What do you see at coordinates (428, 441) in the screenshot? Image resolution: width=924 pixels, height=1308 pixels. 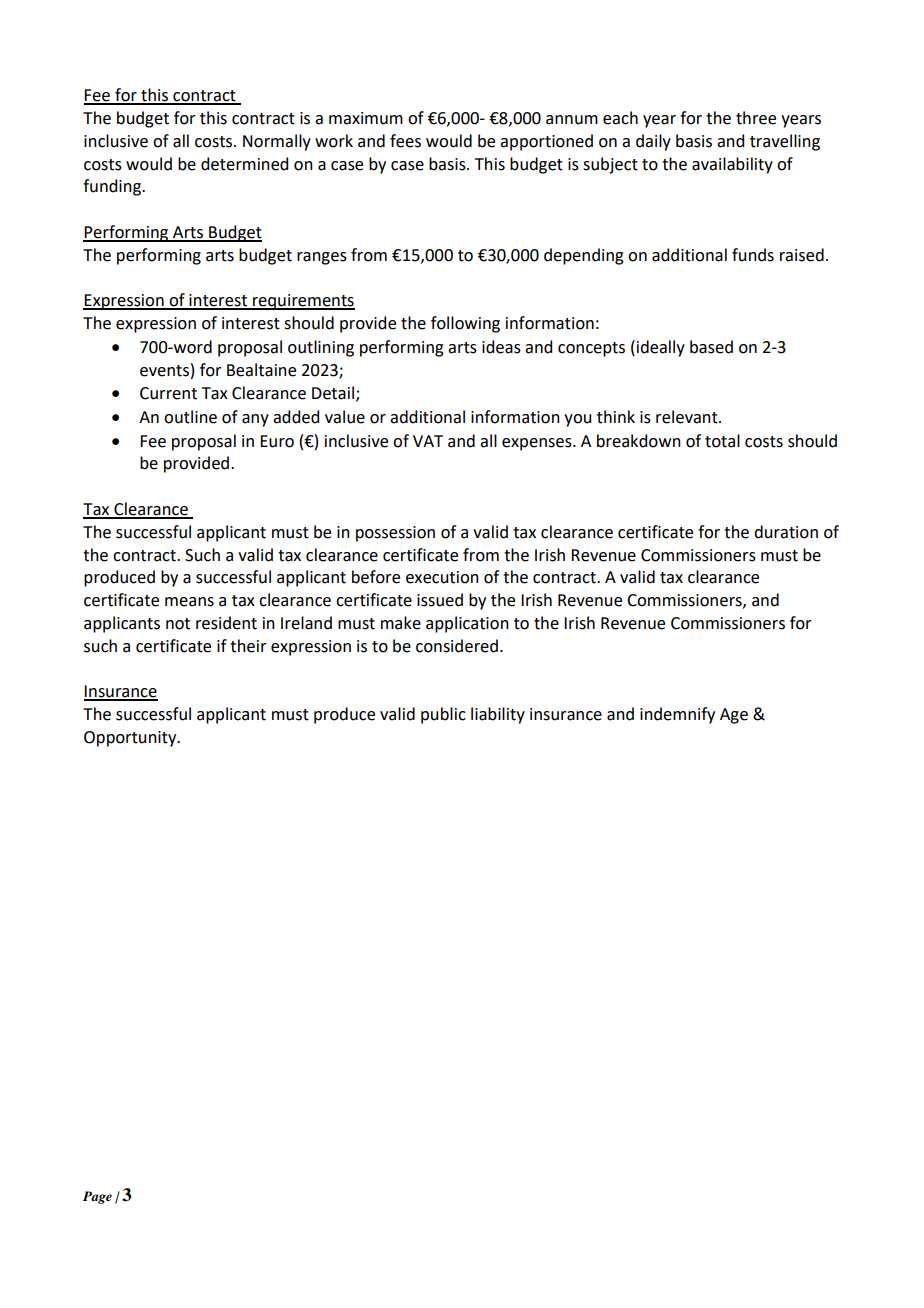 I see `VAT` at bounding box center [428, 441].
